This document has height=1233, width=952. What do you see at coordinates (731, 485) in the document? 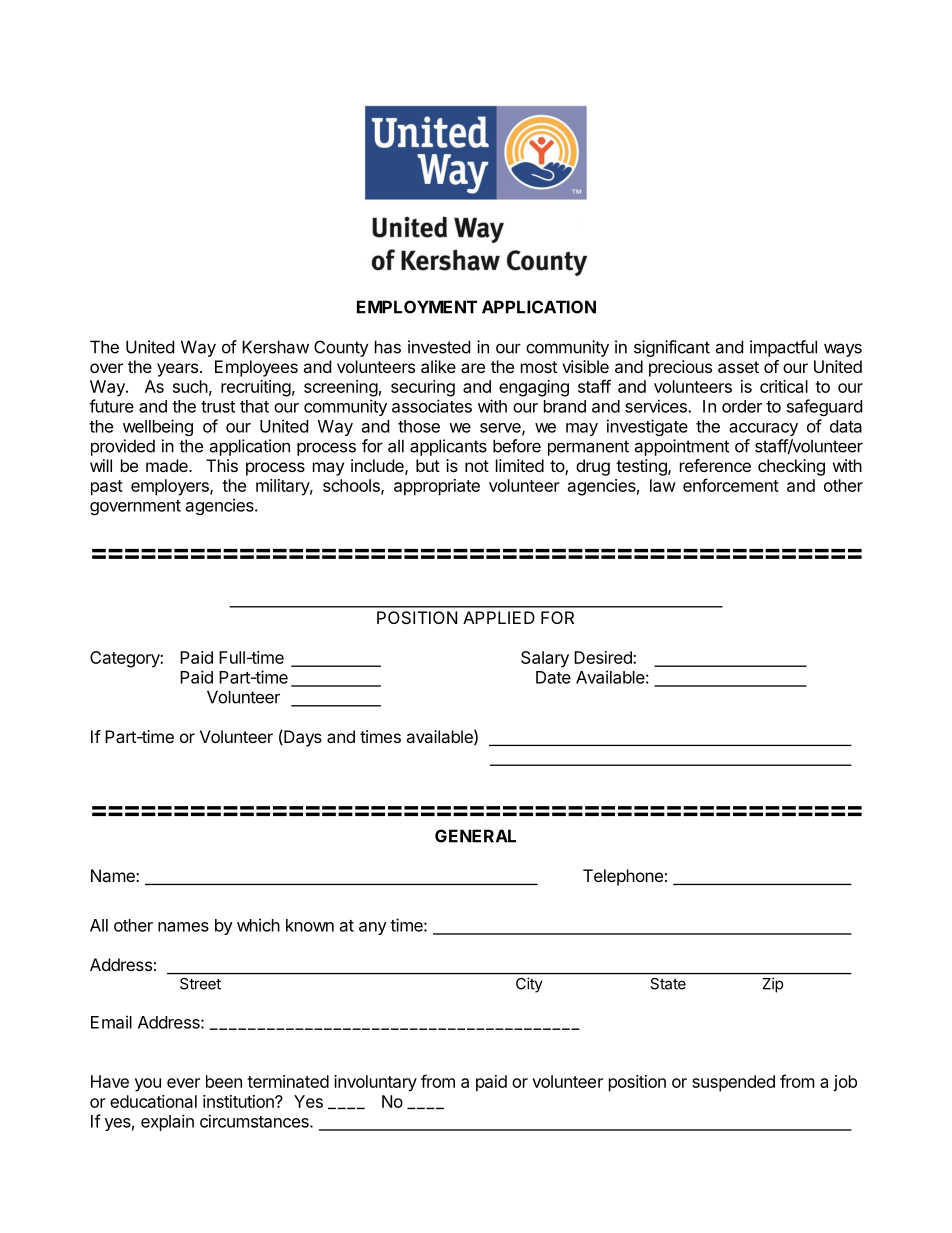
I see `enforcement` at bounding box center [731, 485].
